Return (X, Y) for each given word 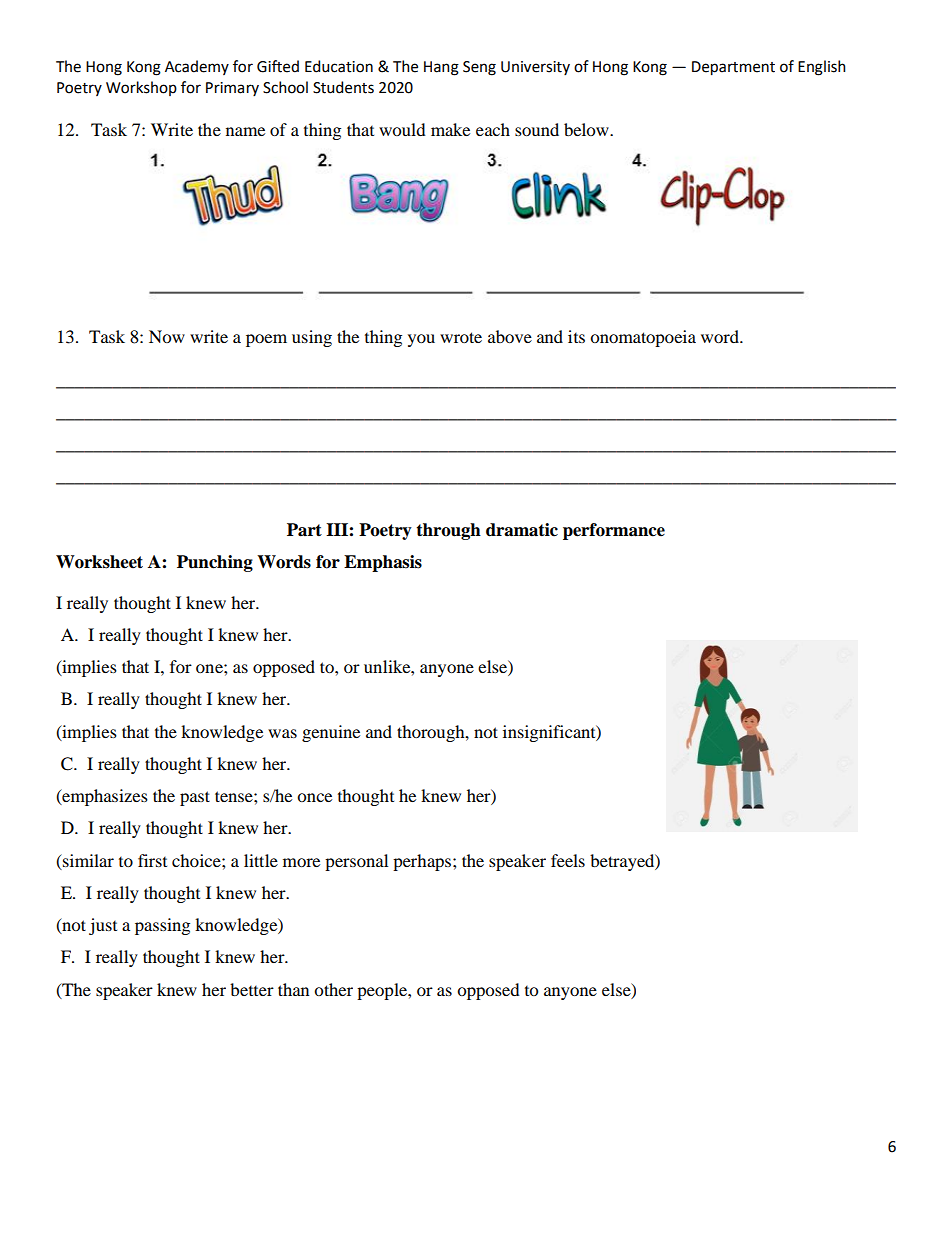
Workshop (141, 88)
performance (614, 531)
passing (162, 926)
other (333, 989)
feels (568, 860)
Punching (215, 563)
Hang (441, 68)
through (448, 531)
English (822, 68)
